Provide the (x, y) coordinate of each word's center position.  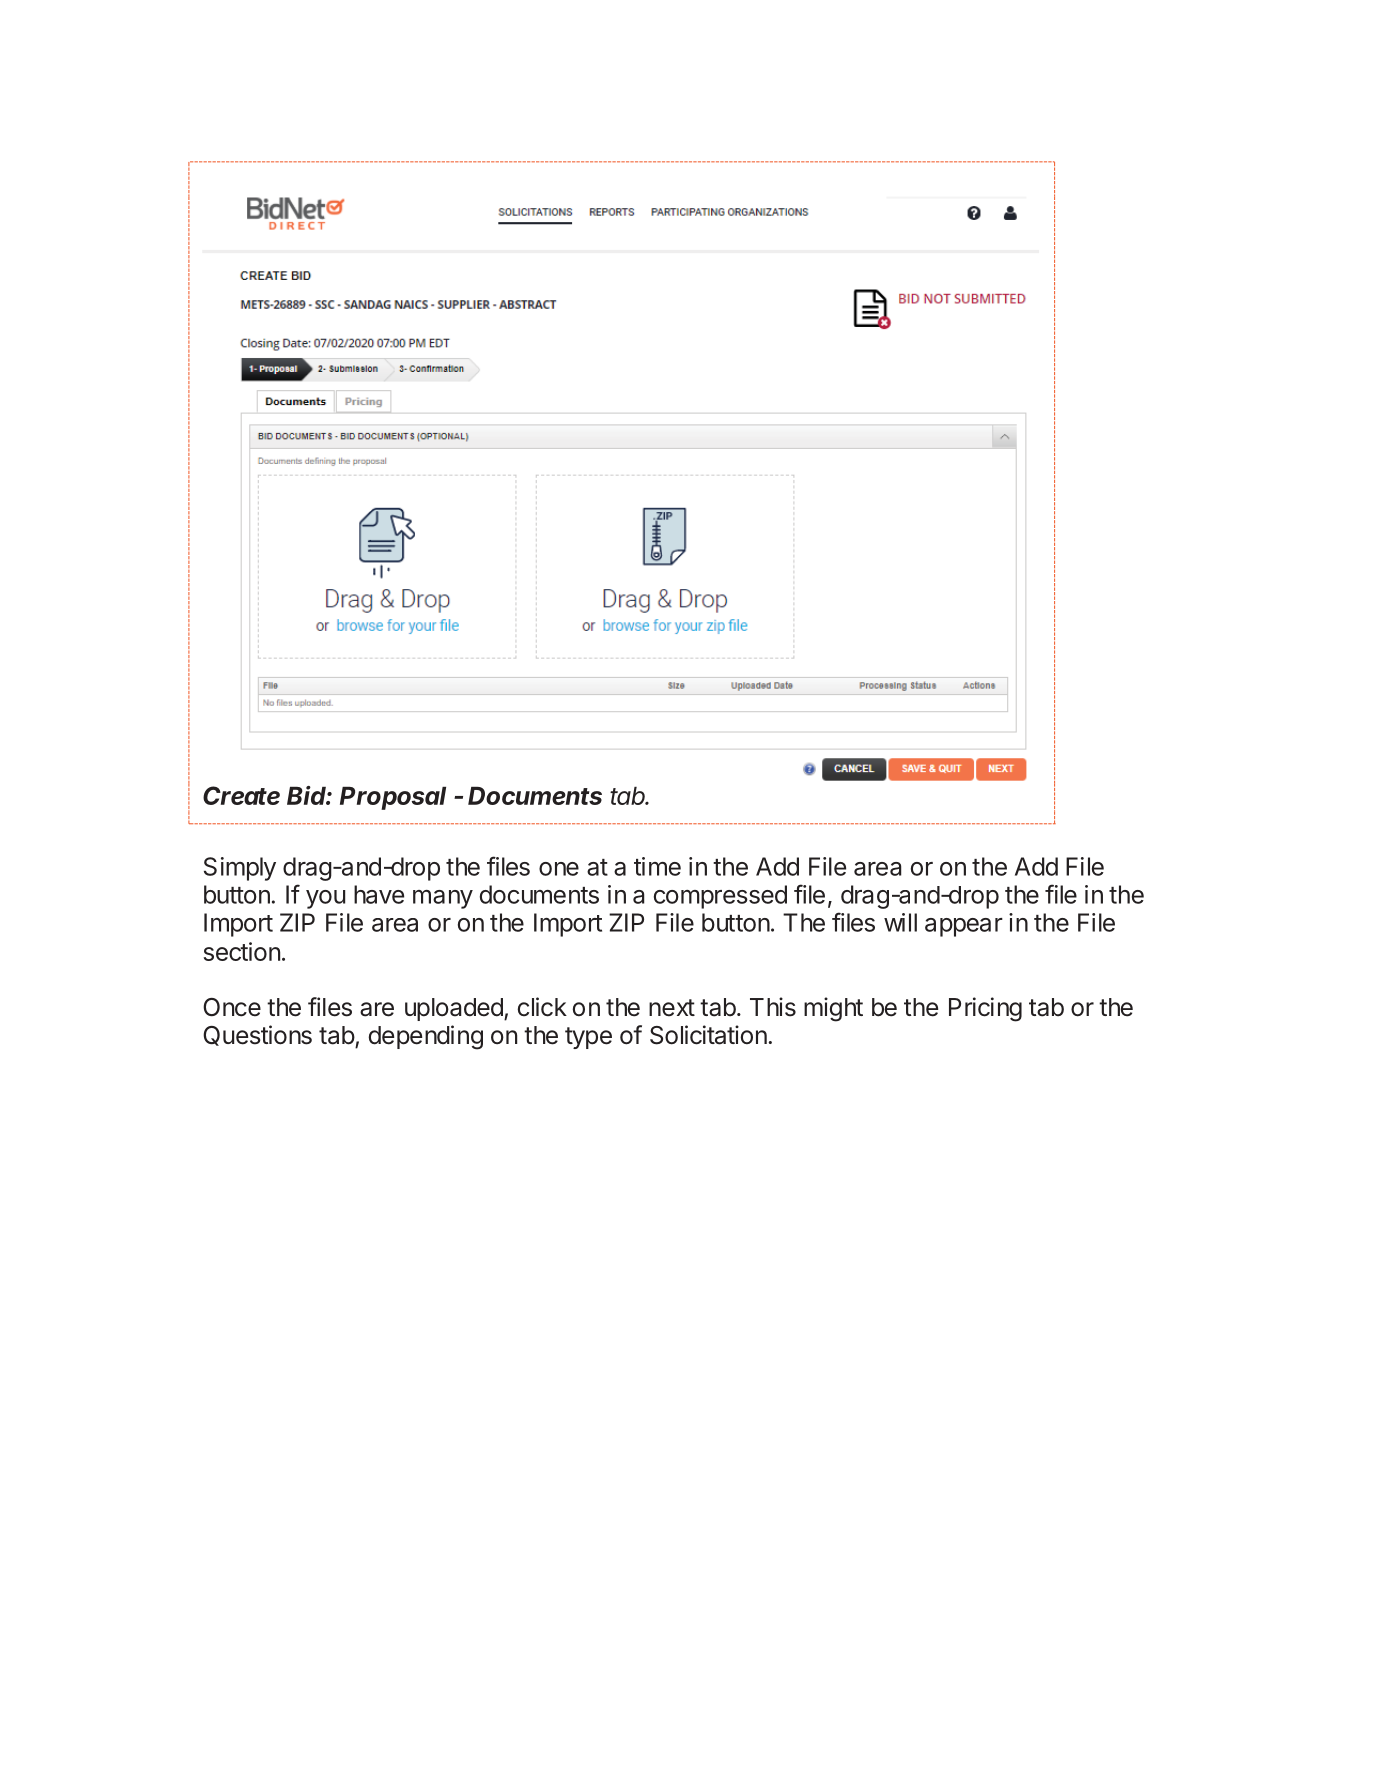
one (559, 869)
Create (241, 795)
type (588, 1038)
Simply (240, 869)
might (833, 1009)
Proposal (393, 798)
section (242, 951)
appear (964, 927)
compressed (720, 897)
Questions (257, 1035)
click (542, 1007)
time (657, 866)
